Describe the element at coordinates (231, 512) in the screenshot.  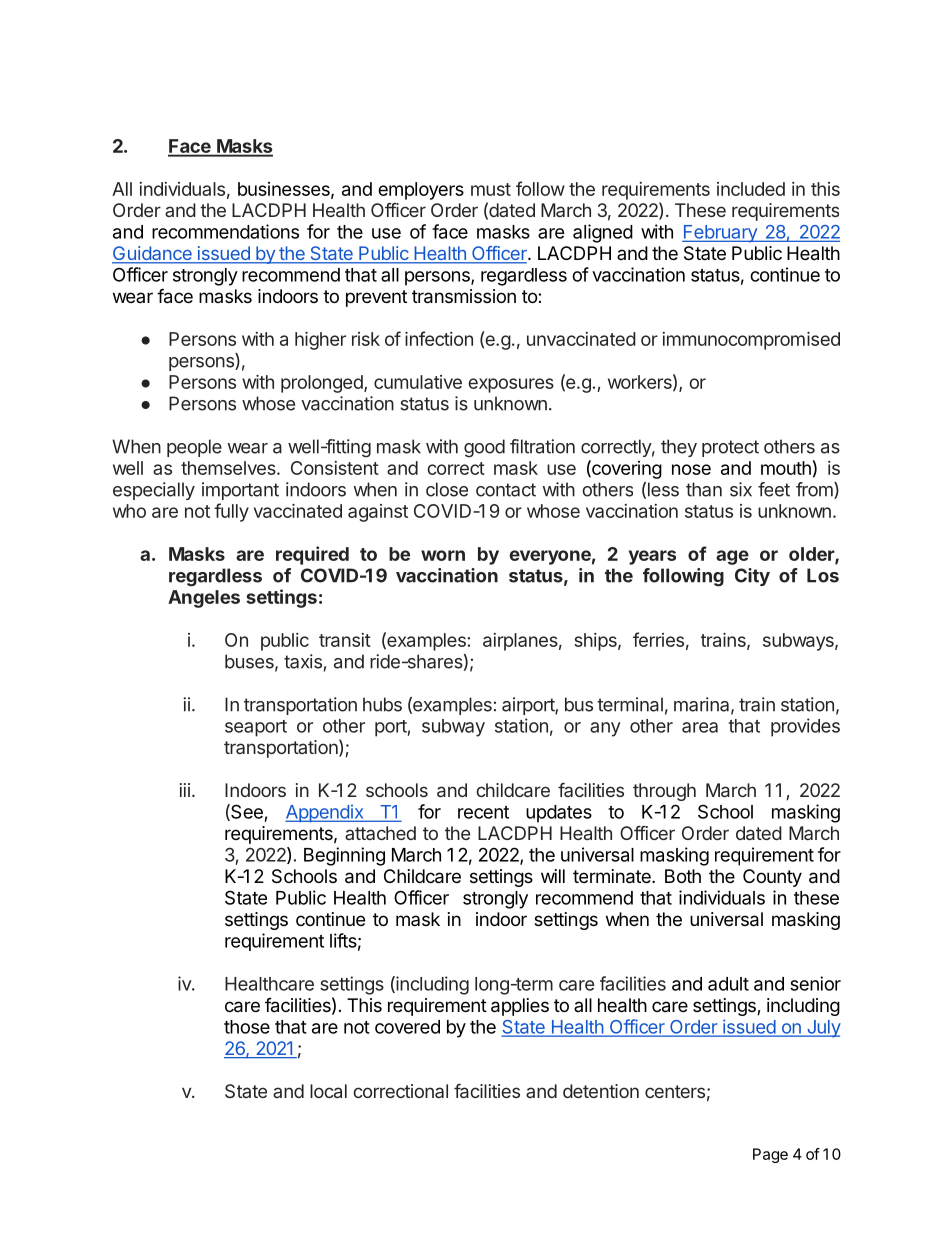
I see `fully` at that location.
